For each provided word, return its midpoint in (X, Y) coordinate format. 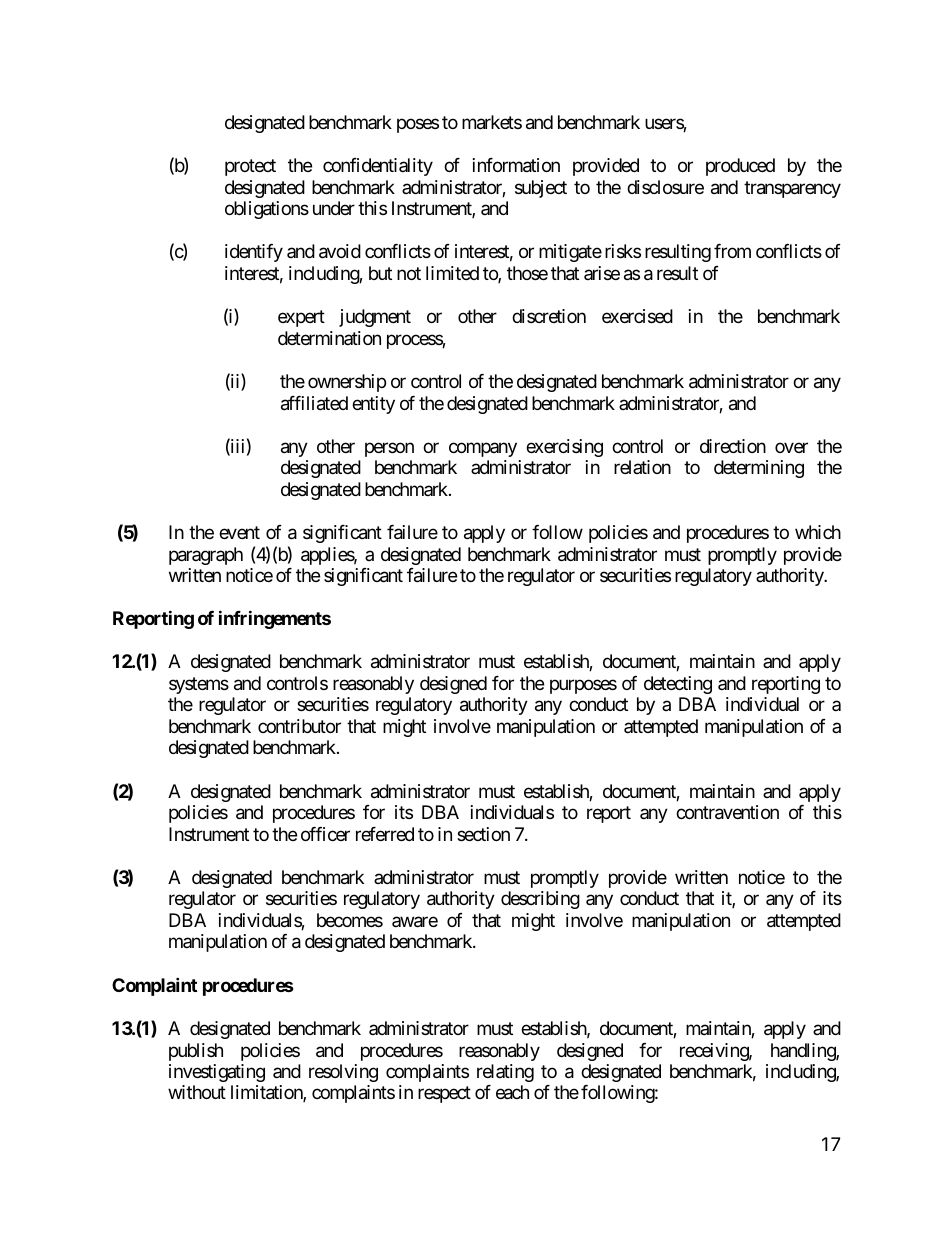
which (818, 532)
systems (199, 685)
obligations (267, 210)
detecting (678, 685)
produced (740, 167)
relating (505, 1073)
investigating (217, 1073)
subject (541, 189)
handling (804, 1052)
